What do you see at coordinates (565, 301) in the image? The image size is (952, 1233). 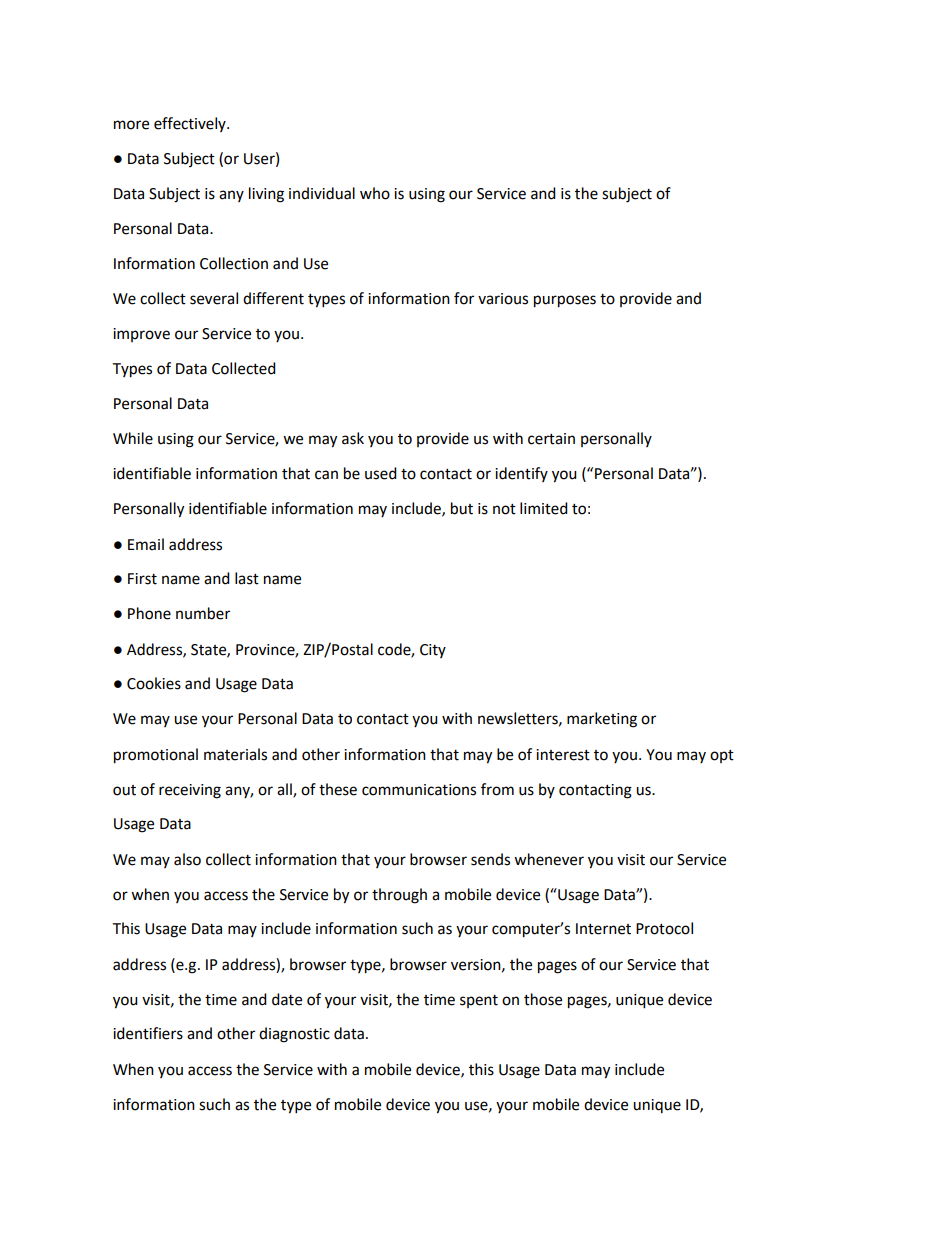 I see `purposes` at bounding box center [565, 301].
